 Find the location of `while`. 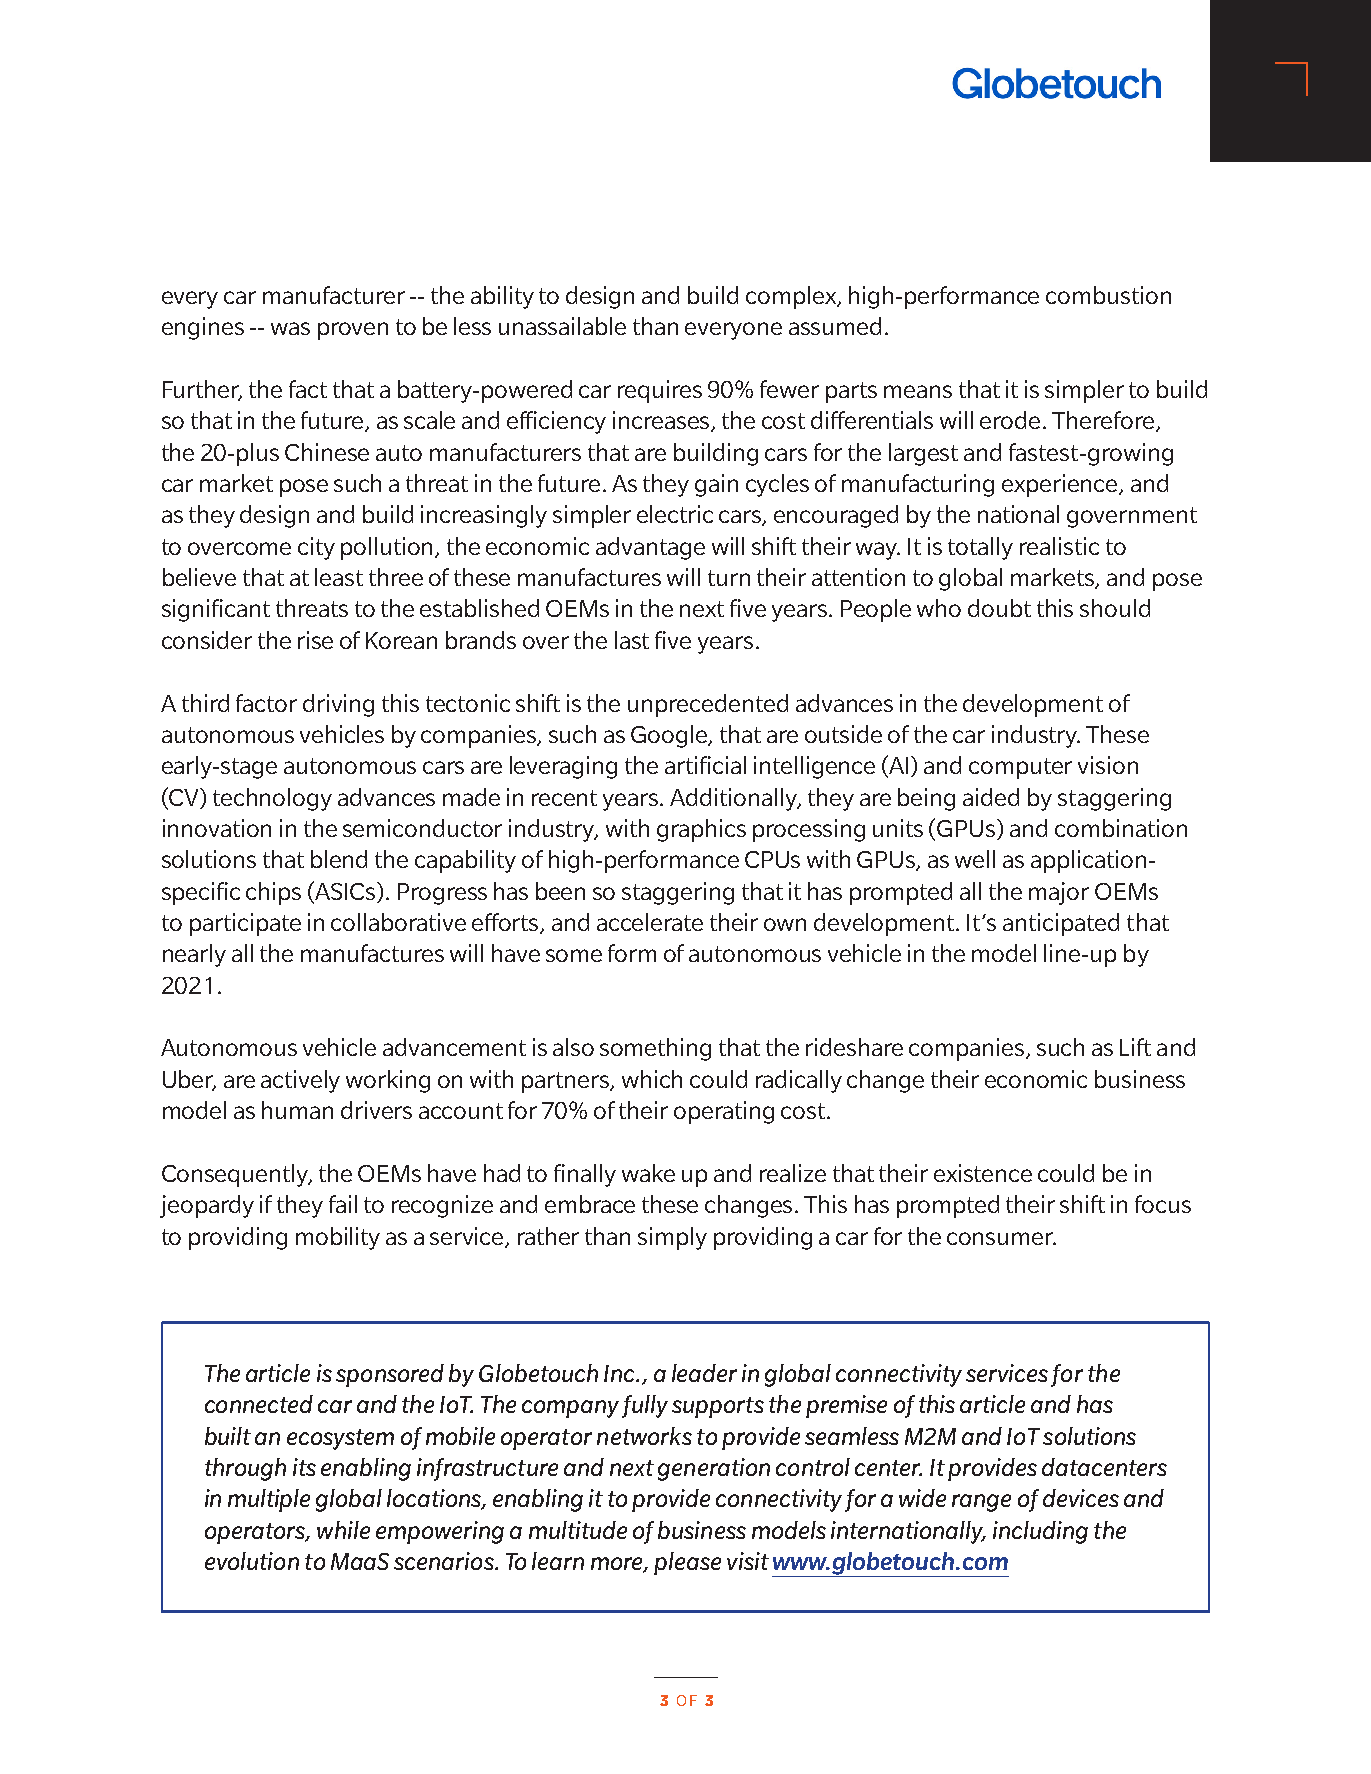

while is located at coordinates (343, 1530).
